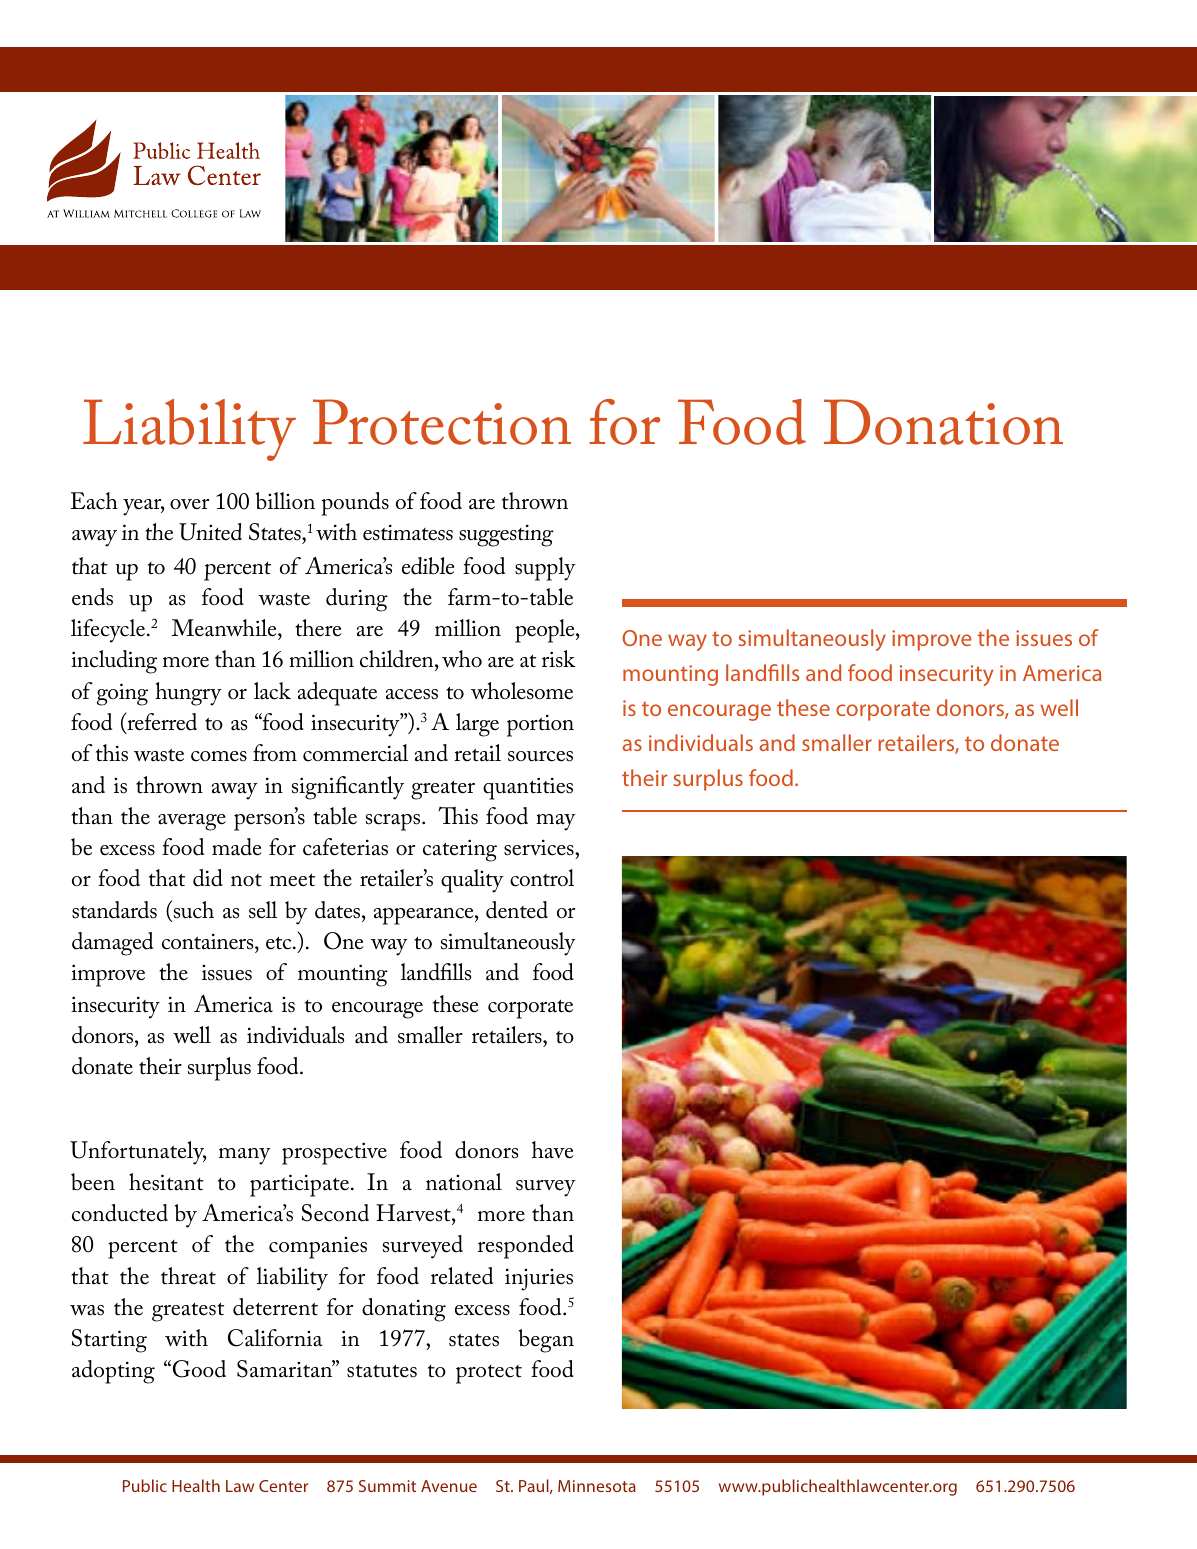 This screenshot has width=1197, height=1549. What do you see at coordinates (188, 694) in the screenshot?
I see `hungry` at bounding box center [188, 694].
